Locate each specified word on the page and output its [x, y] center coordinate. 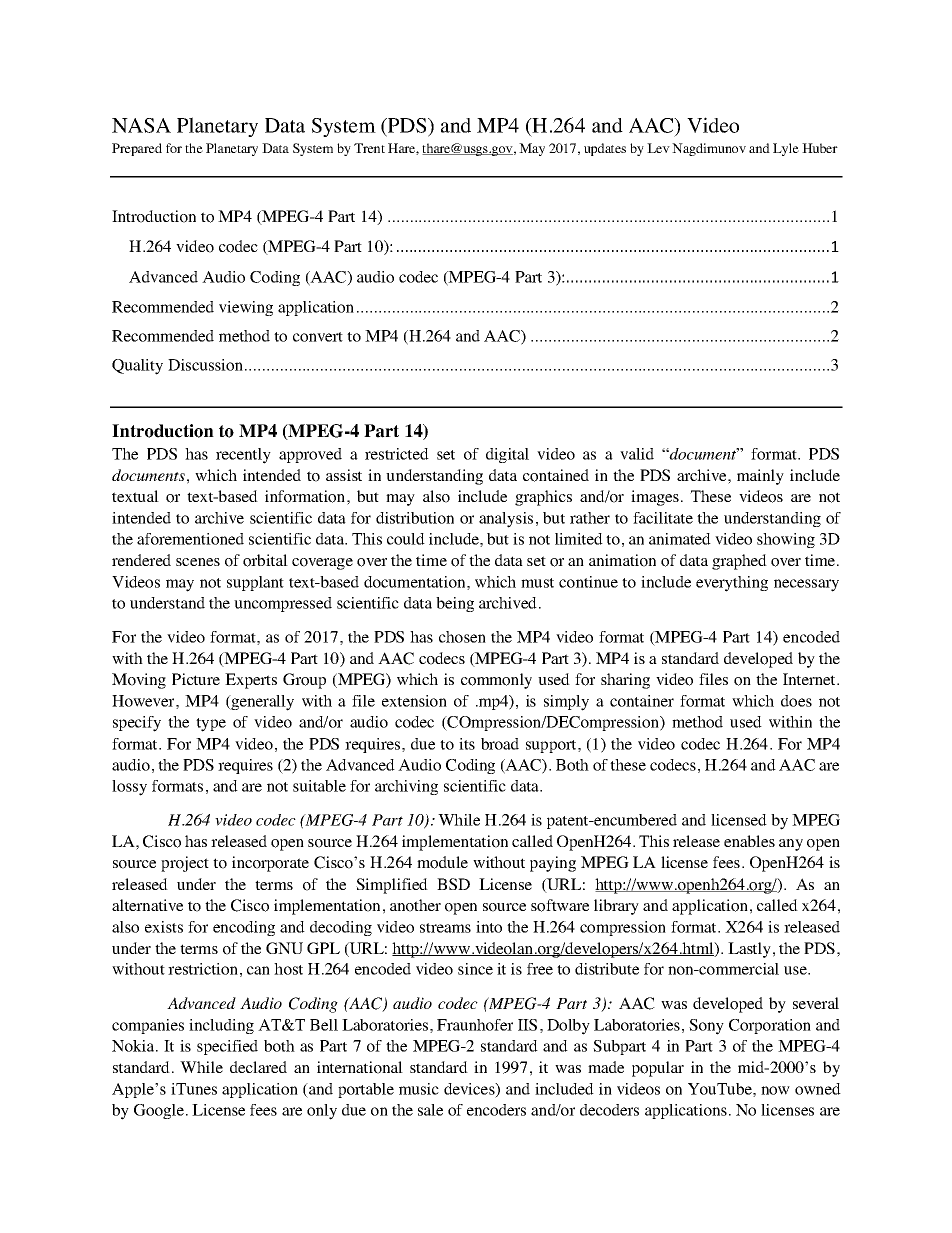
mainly [760, 477]
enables [749, 841]
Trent [369, 148]
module [442, 862]
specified [227, 1047]
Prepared [137, 149]
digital [507, 455]
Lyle [786, 149]
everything [732, 584]
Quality [137, 367]
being [455, 604]
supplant [255, 583]
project [185, 864]
